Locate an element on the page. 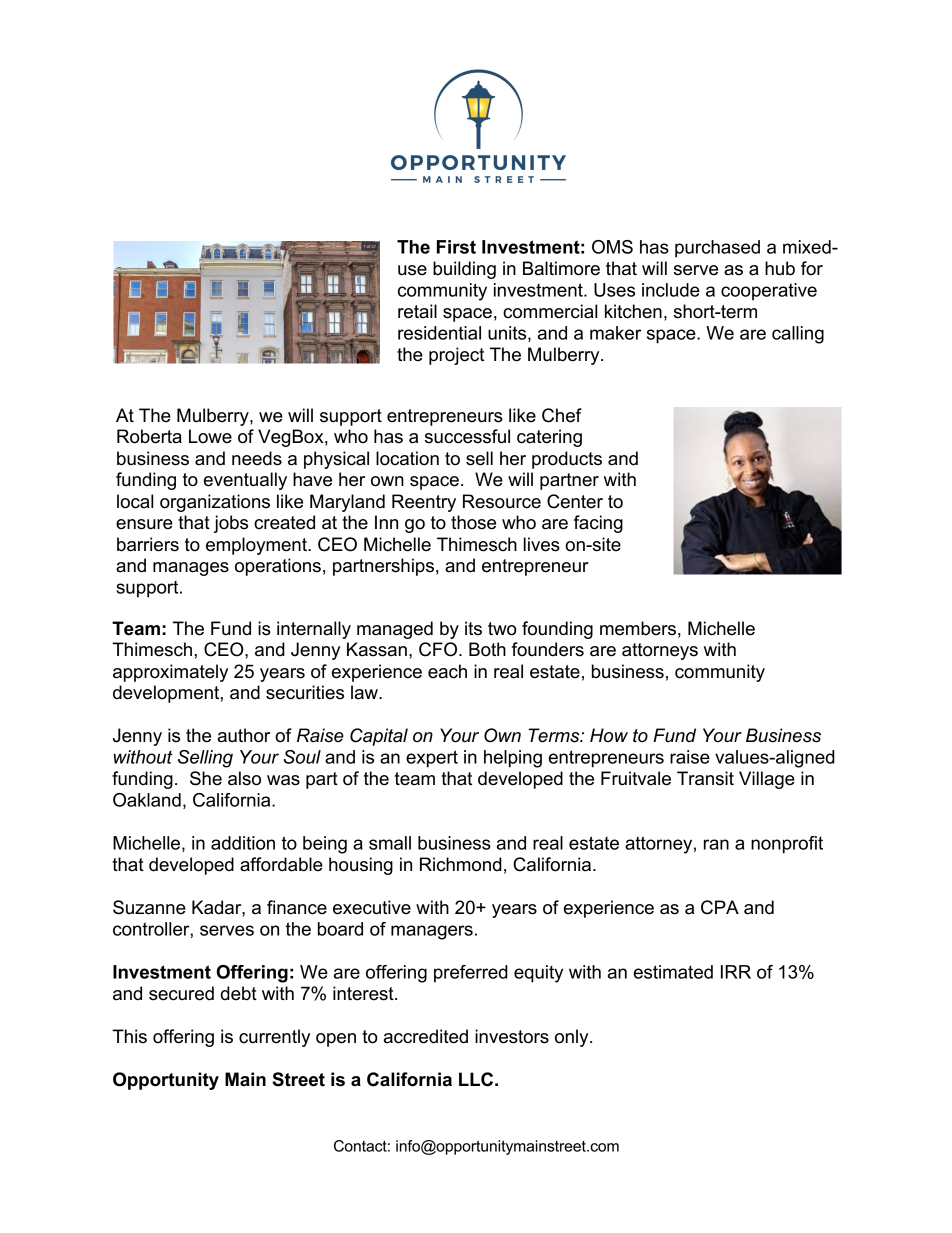 This image has width=952, height=1233. retail is located at coordinates (417, 311).
